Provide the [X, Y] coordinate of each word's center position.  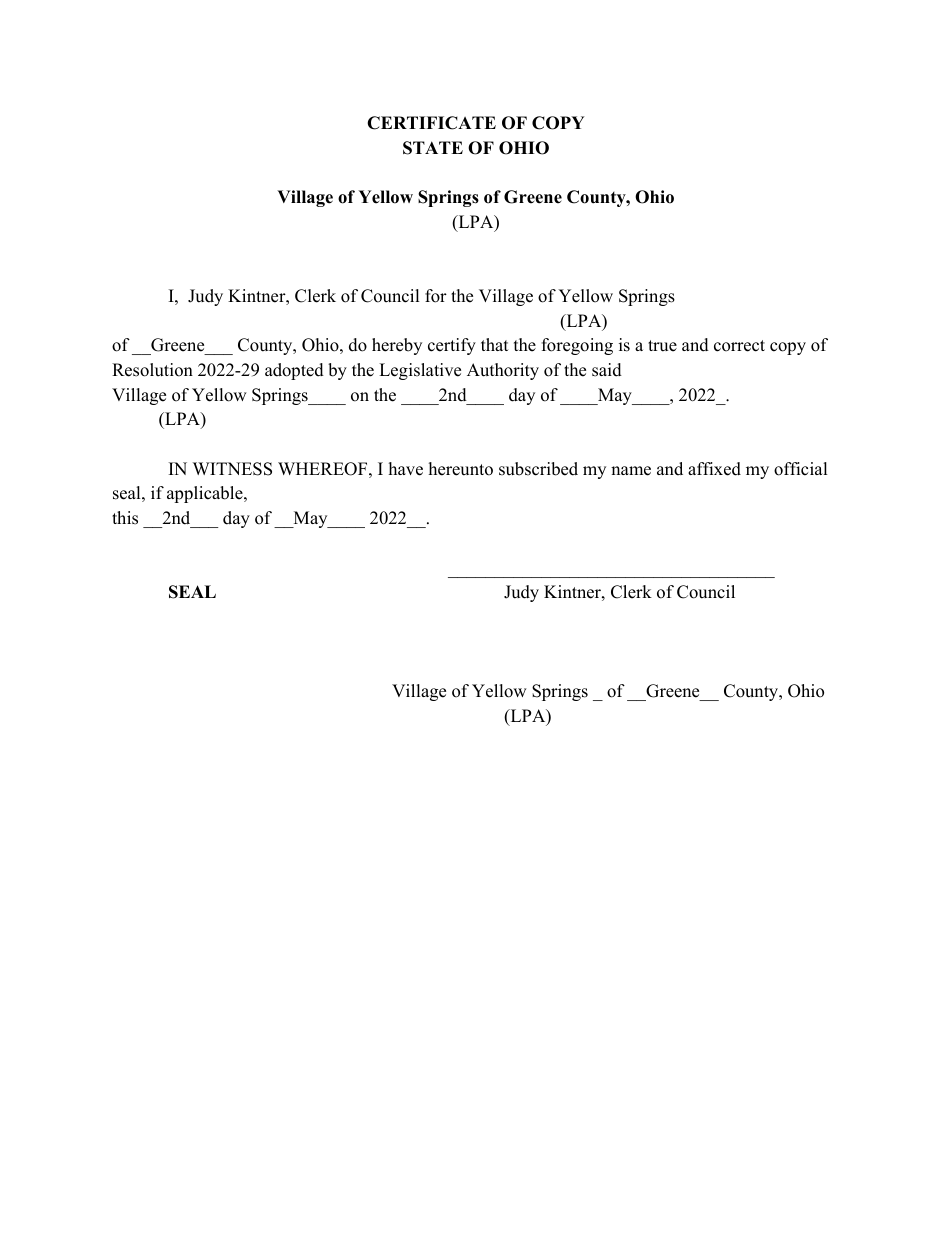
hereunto [461, 469]
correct [739, 346]
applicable [206, 494]
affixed [714, 469]
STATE [433, 148]
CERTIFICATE [431, 123]
